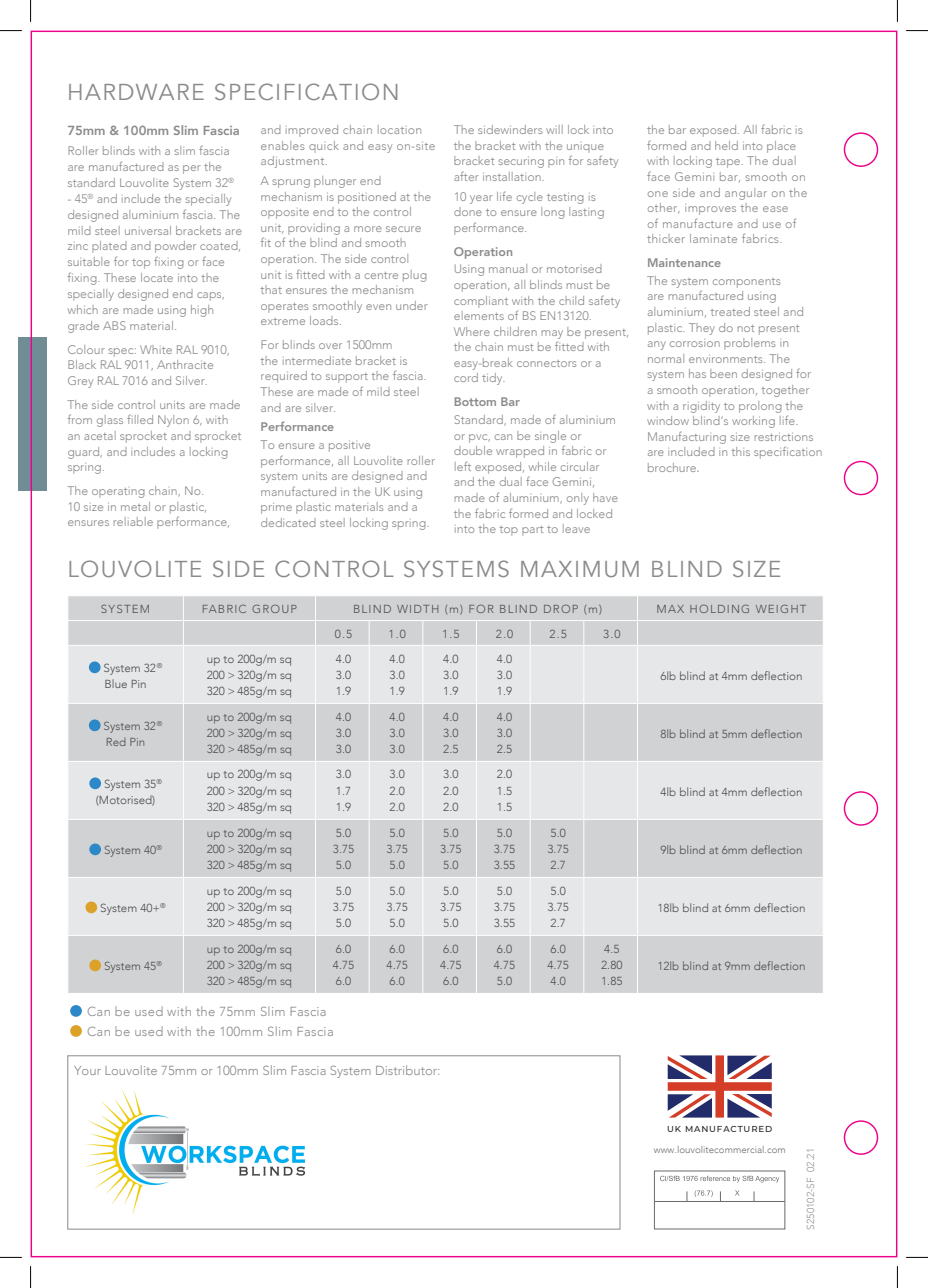 The height and width of the screenshot is (1288, 928). Describe the element at coordinates (116, 683) in the screenshot. I see `Blue` at that location.
